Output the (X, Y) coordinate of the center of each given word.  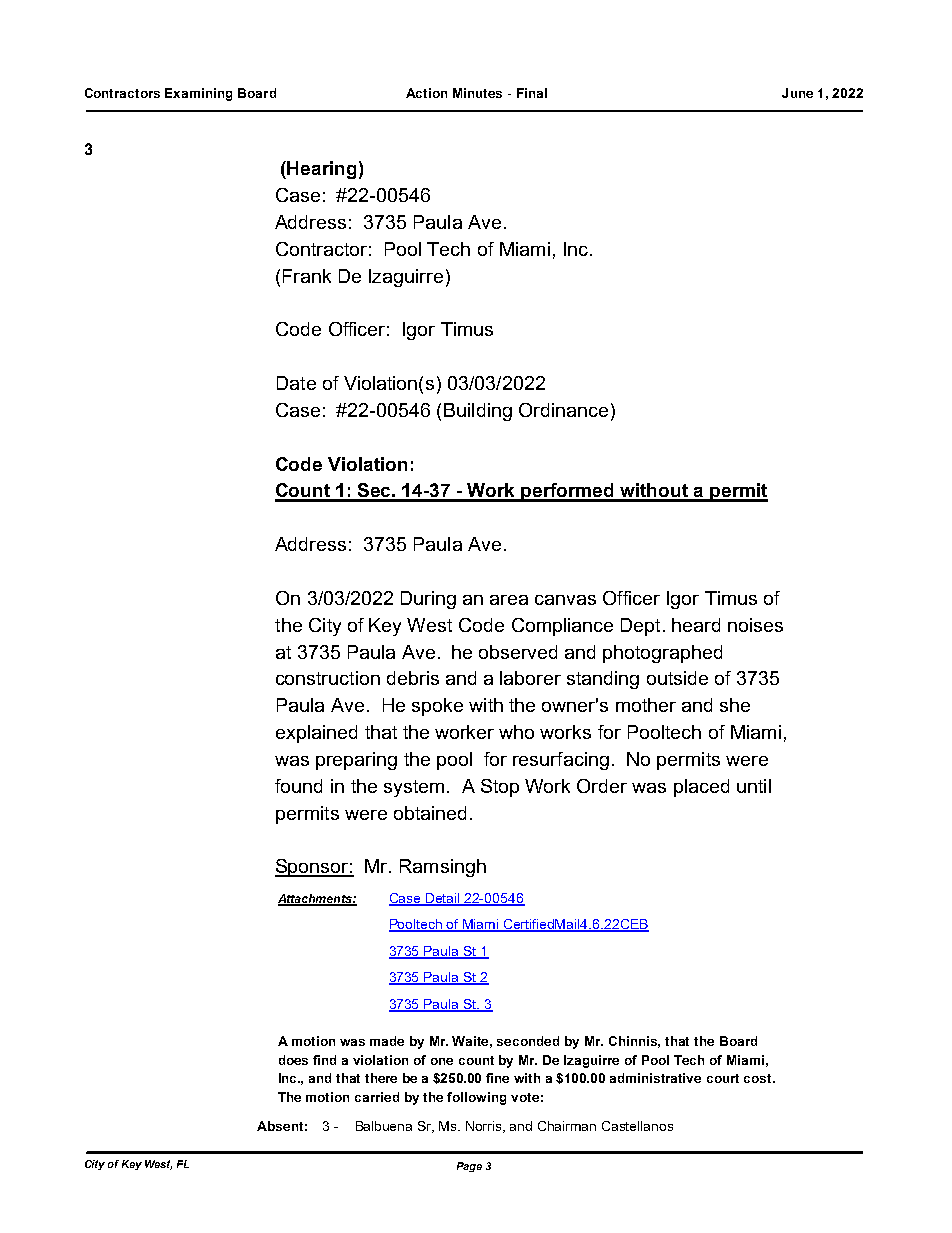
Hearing (321, 170)
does (293, 1060)
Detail (443, 899)
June (797, 93)
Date (296, 383)
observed (518, 652)
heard (696, 625)
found (298, 786)
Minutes (477, 93)
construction (328, 678)
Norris (485, 1127)
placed (701, 788)
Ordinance (563, 410)
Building (478, 412)
